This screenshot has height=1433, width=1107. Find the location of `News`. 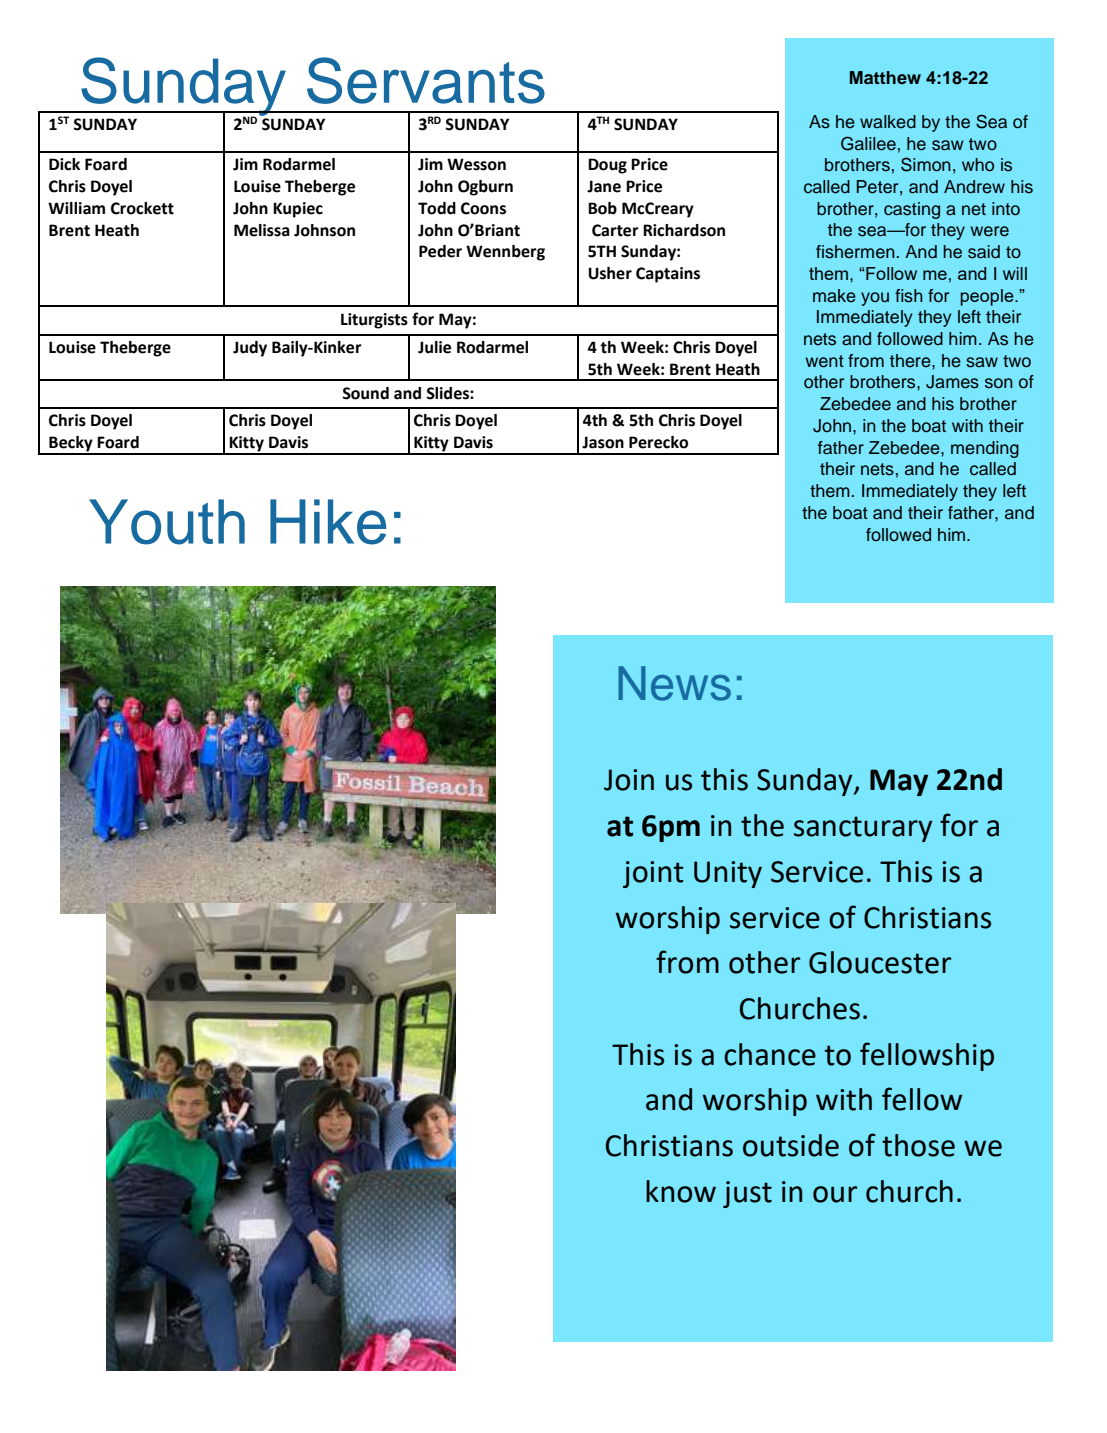

News is located at coordinates (675, 683).
